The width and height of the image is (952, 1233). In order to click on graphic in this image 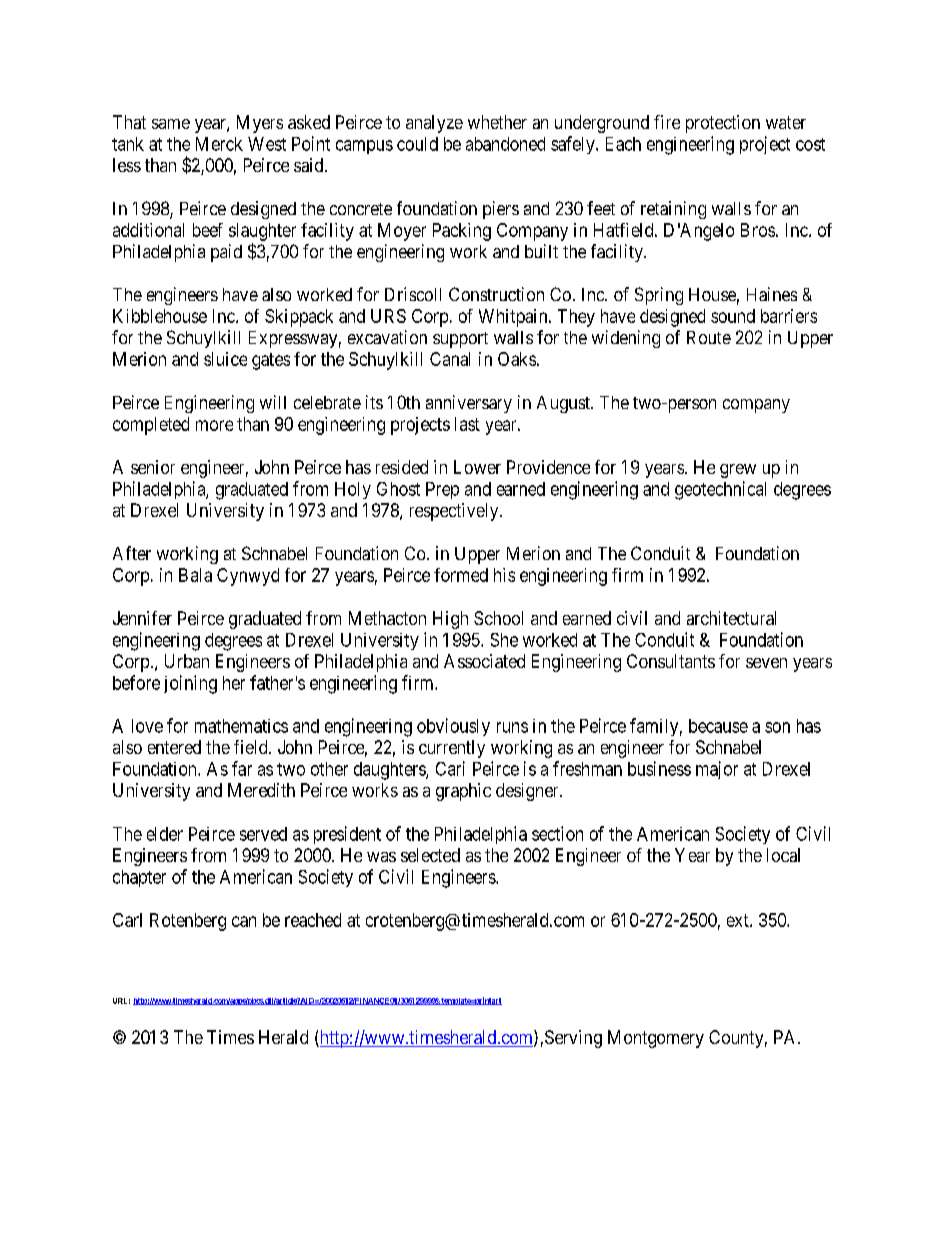, I will do `click(463, 792)`.
